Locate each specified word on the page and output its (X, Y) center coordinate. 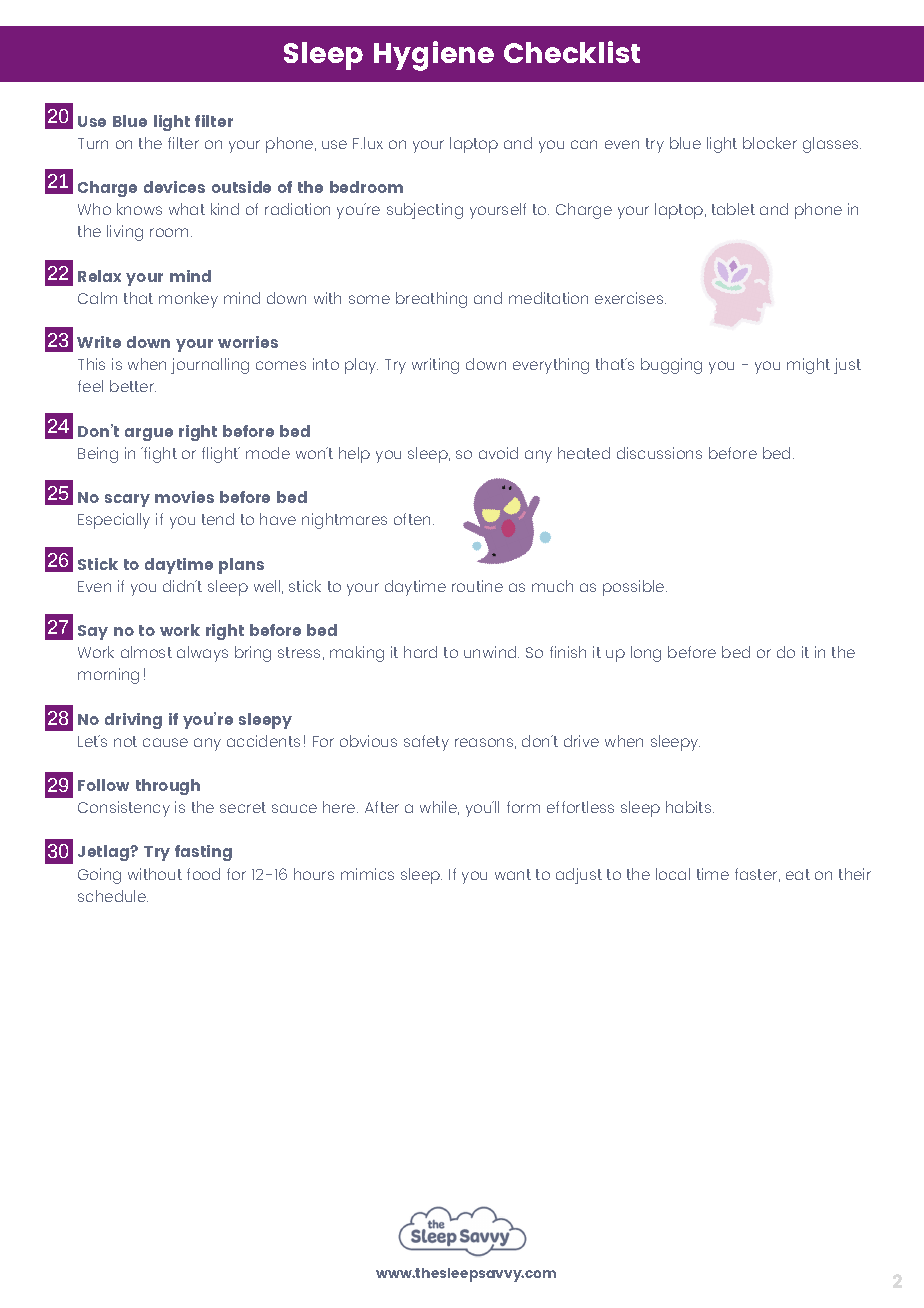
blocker (770, 143)
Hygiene (434, 56)
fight (159, 455)
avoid (498, 453)
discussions (659, 453)
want (513, 874)
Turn (93, 143)
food (203, 874)
